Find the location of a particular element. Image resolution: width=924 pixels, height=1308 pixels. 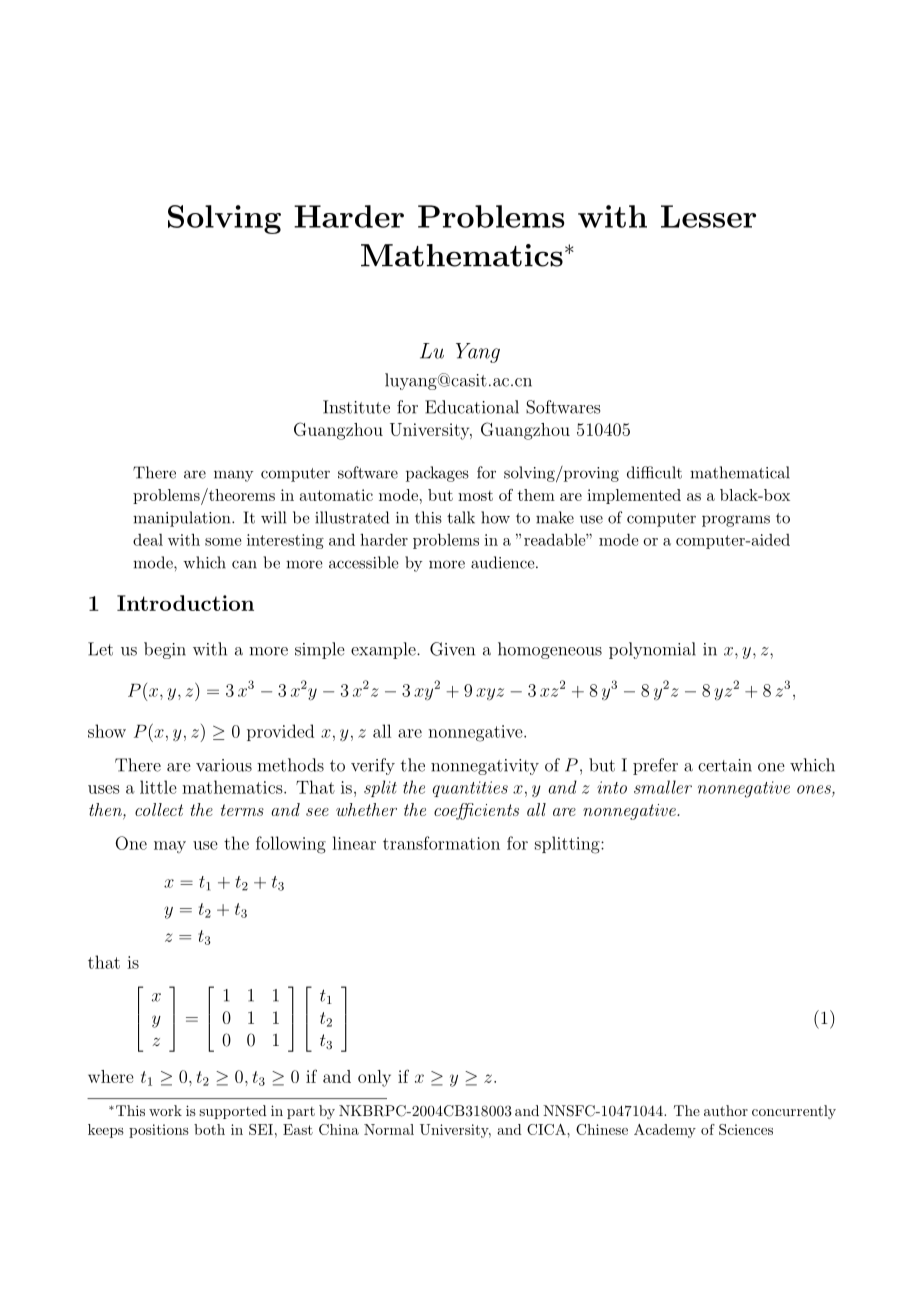

certain is located at coordinates (725, 765).
